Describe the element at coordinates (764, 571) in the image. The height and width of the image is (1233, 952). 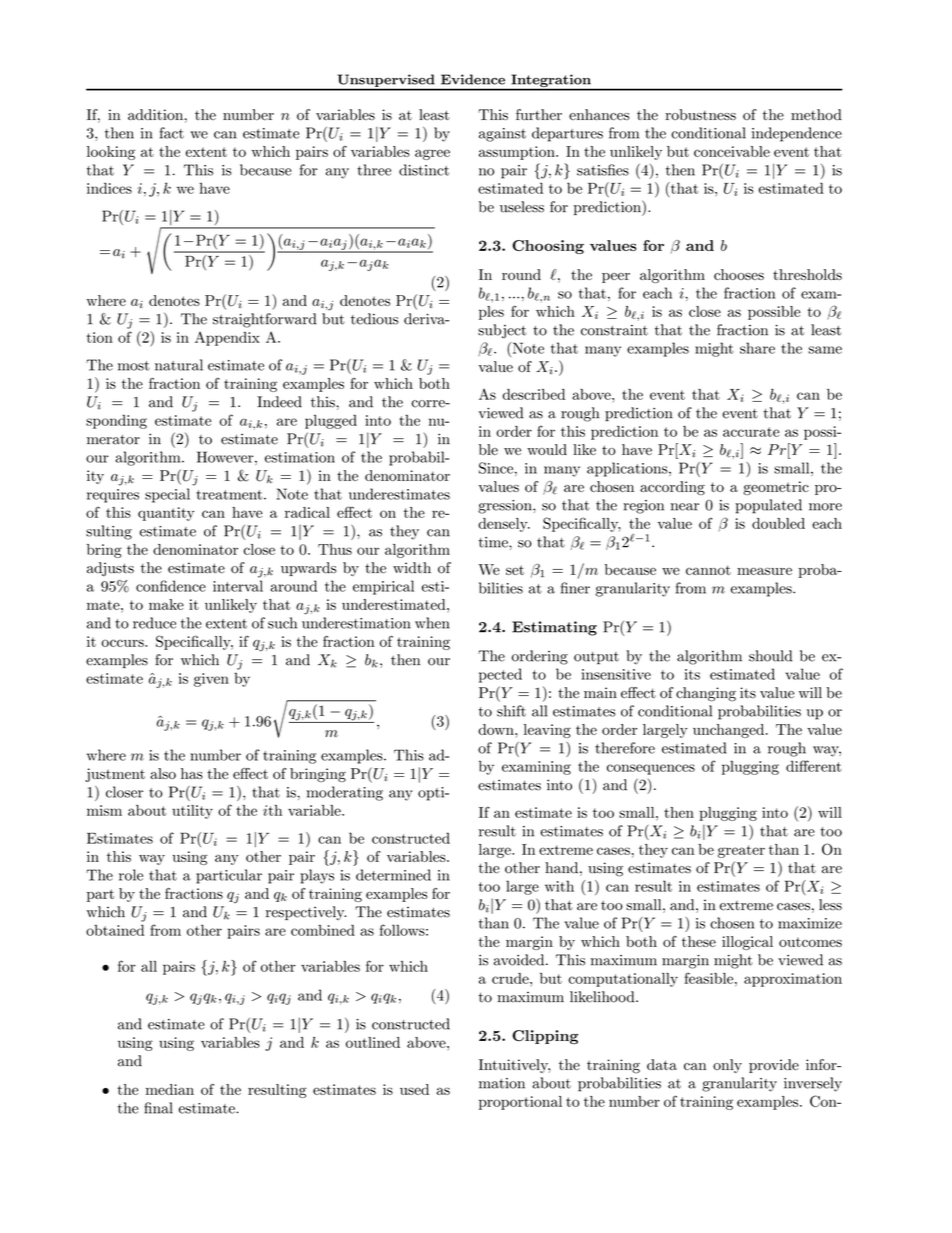
I see `measure` at that location.
